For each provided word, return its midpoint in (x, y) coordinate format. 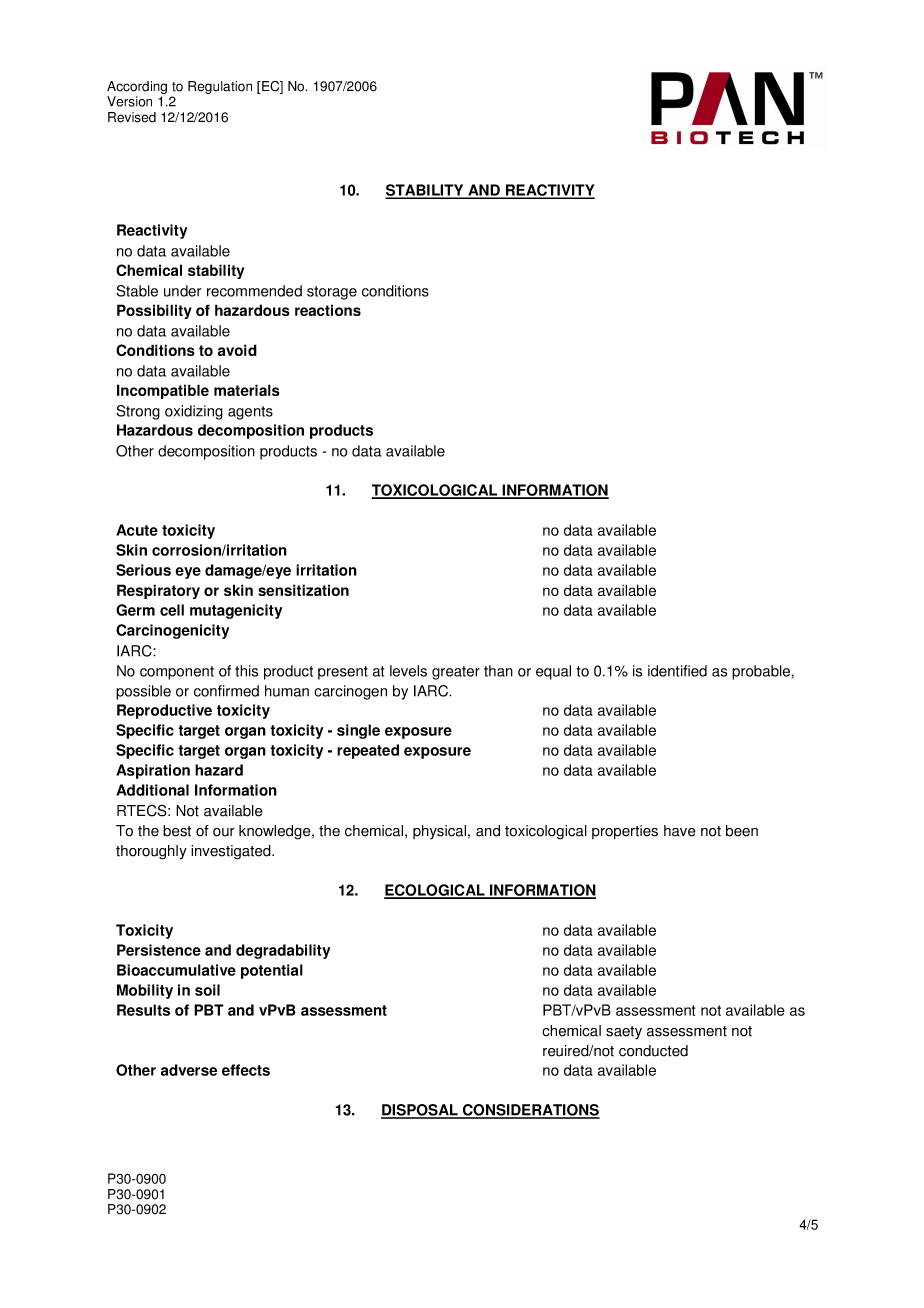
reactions (328, 310)
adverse (189, 1070)
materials (247, 390)
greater (456, 673)
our (224, 832)
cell (172, 610)
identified (677, 671)
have (680, 831)
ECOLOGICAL (435, 891)
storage (332, 293)
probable (762, 672)
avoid (237, 350)
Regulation (220, 87)
